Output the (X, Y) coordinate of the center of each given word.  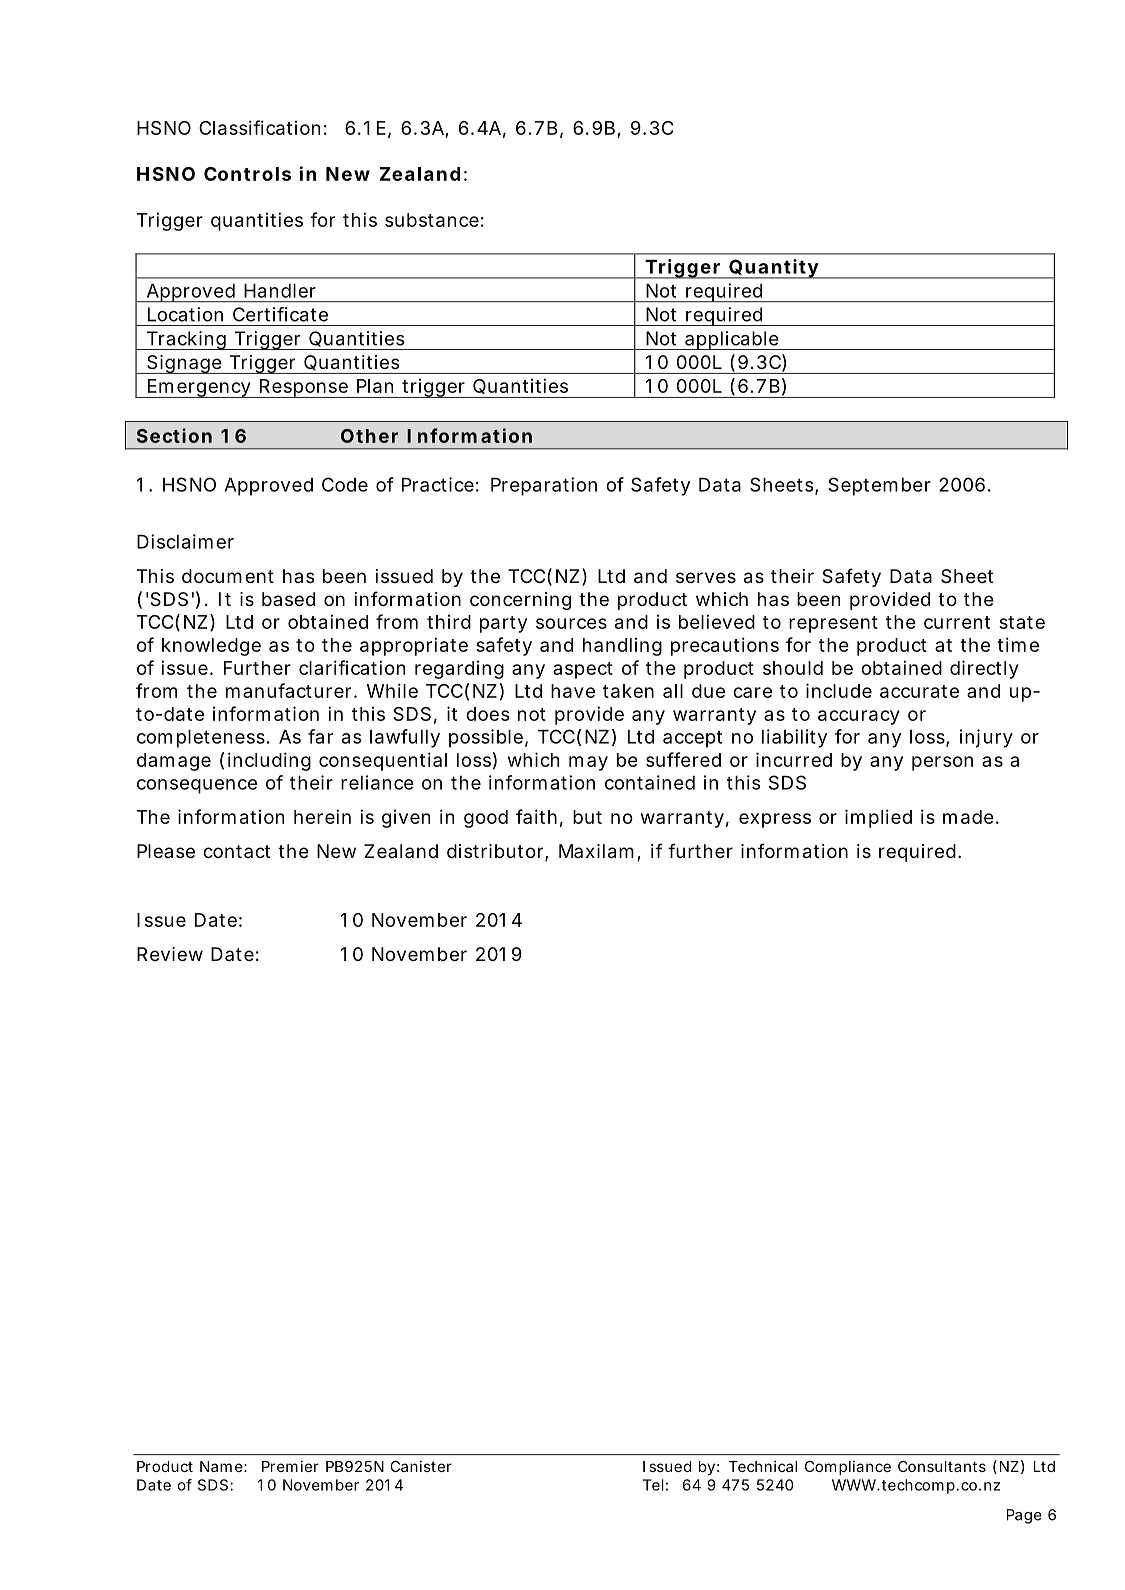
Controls (247, 174)
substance (434, 220)
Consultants (942, 1466)
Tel (653, 1485)
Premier (290, 1466)
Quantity (775, 269)
